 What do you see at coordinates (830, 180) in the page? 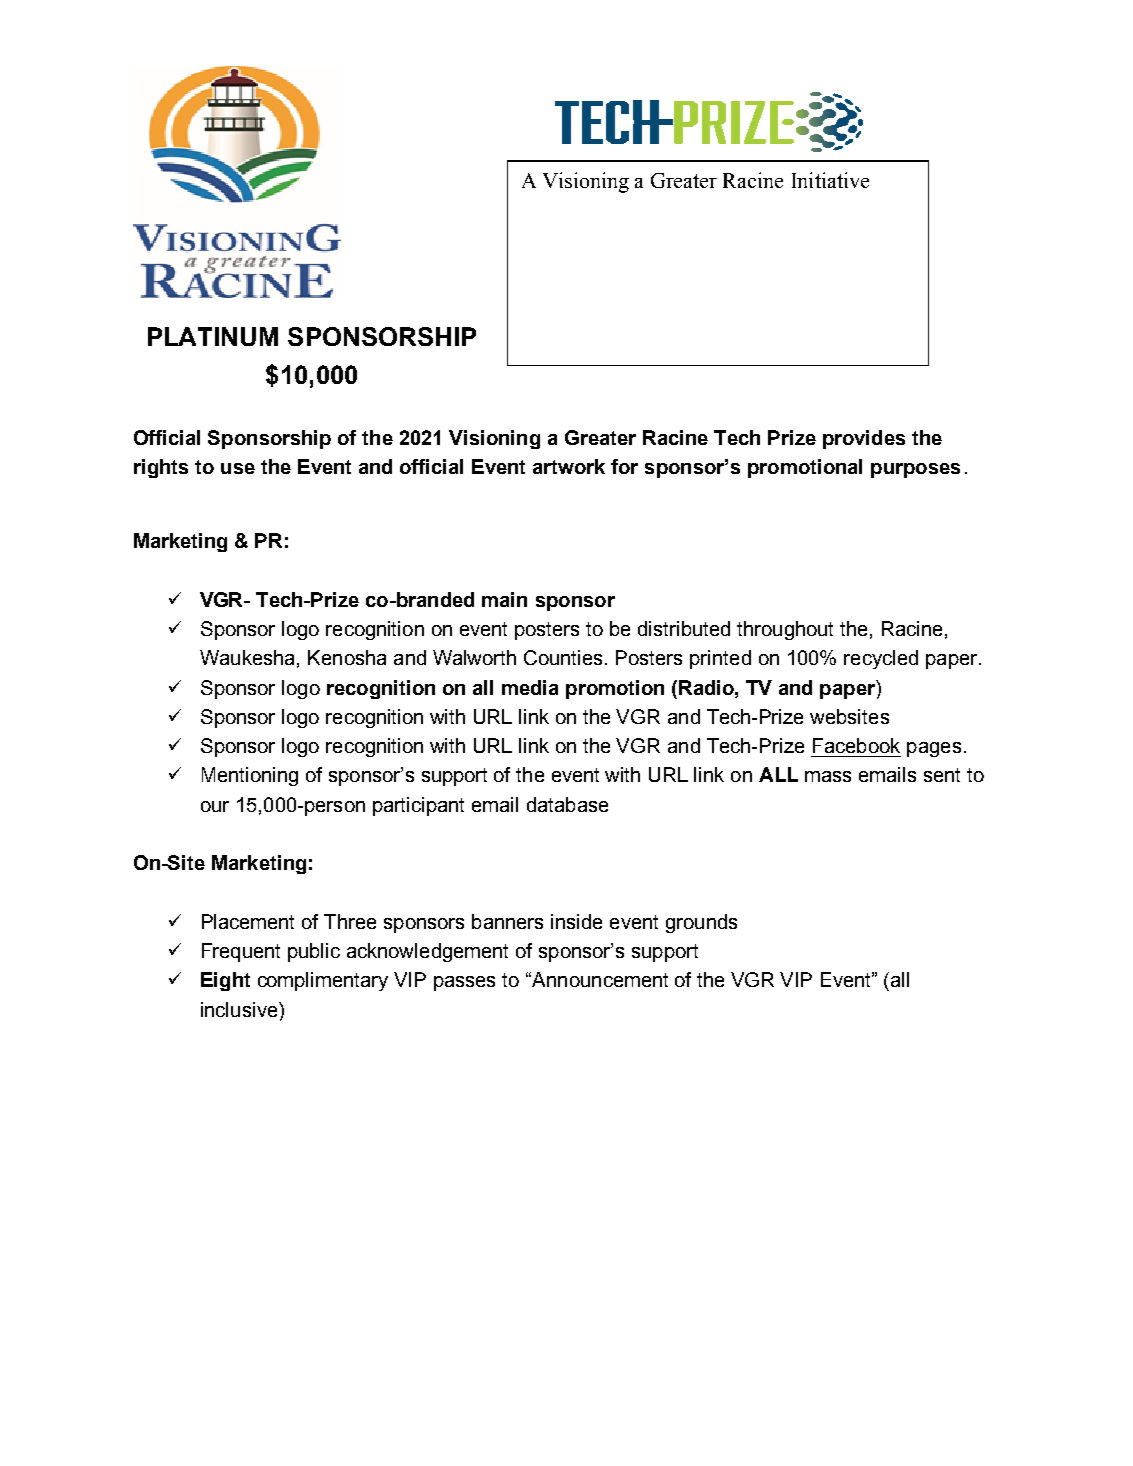
I see `Initiative` at bounding box center [830, 180].
